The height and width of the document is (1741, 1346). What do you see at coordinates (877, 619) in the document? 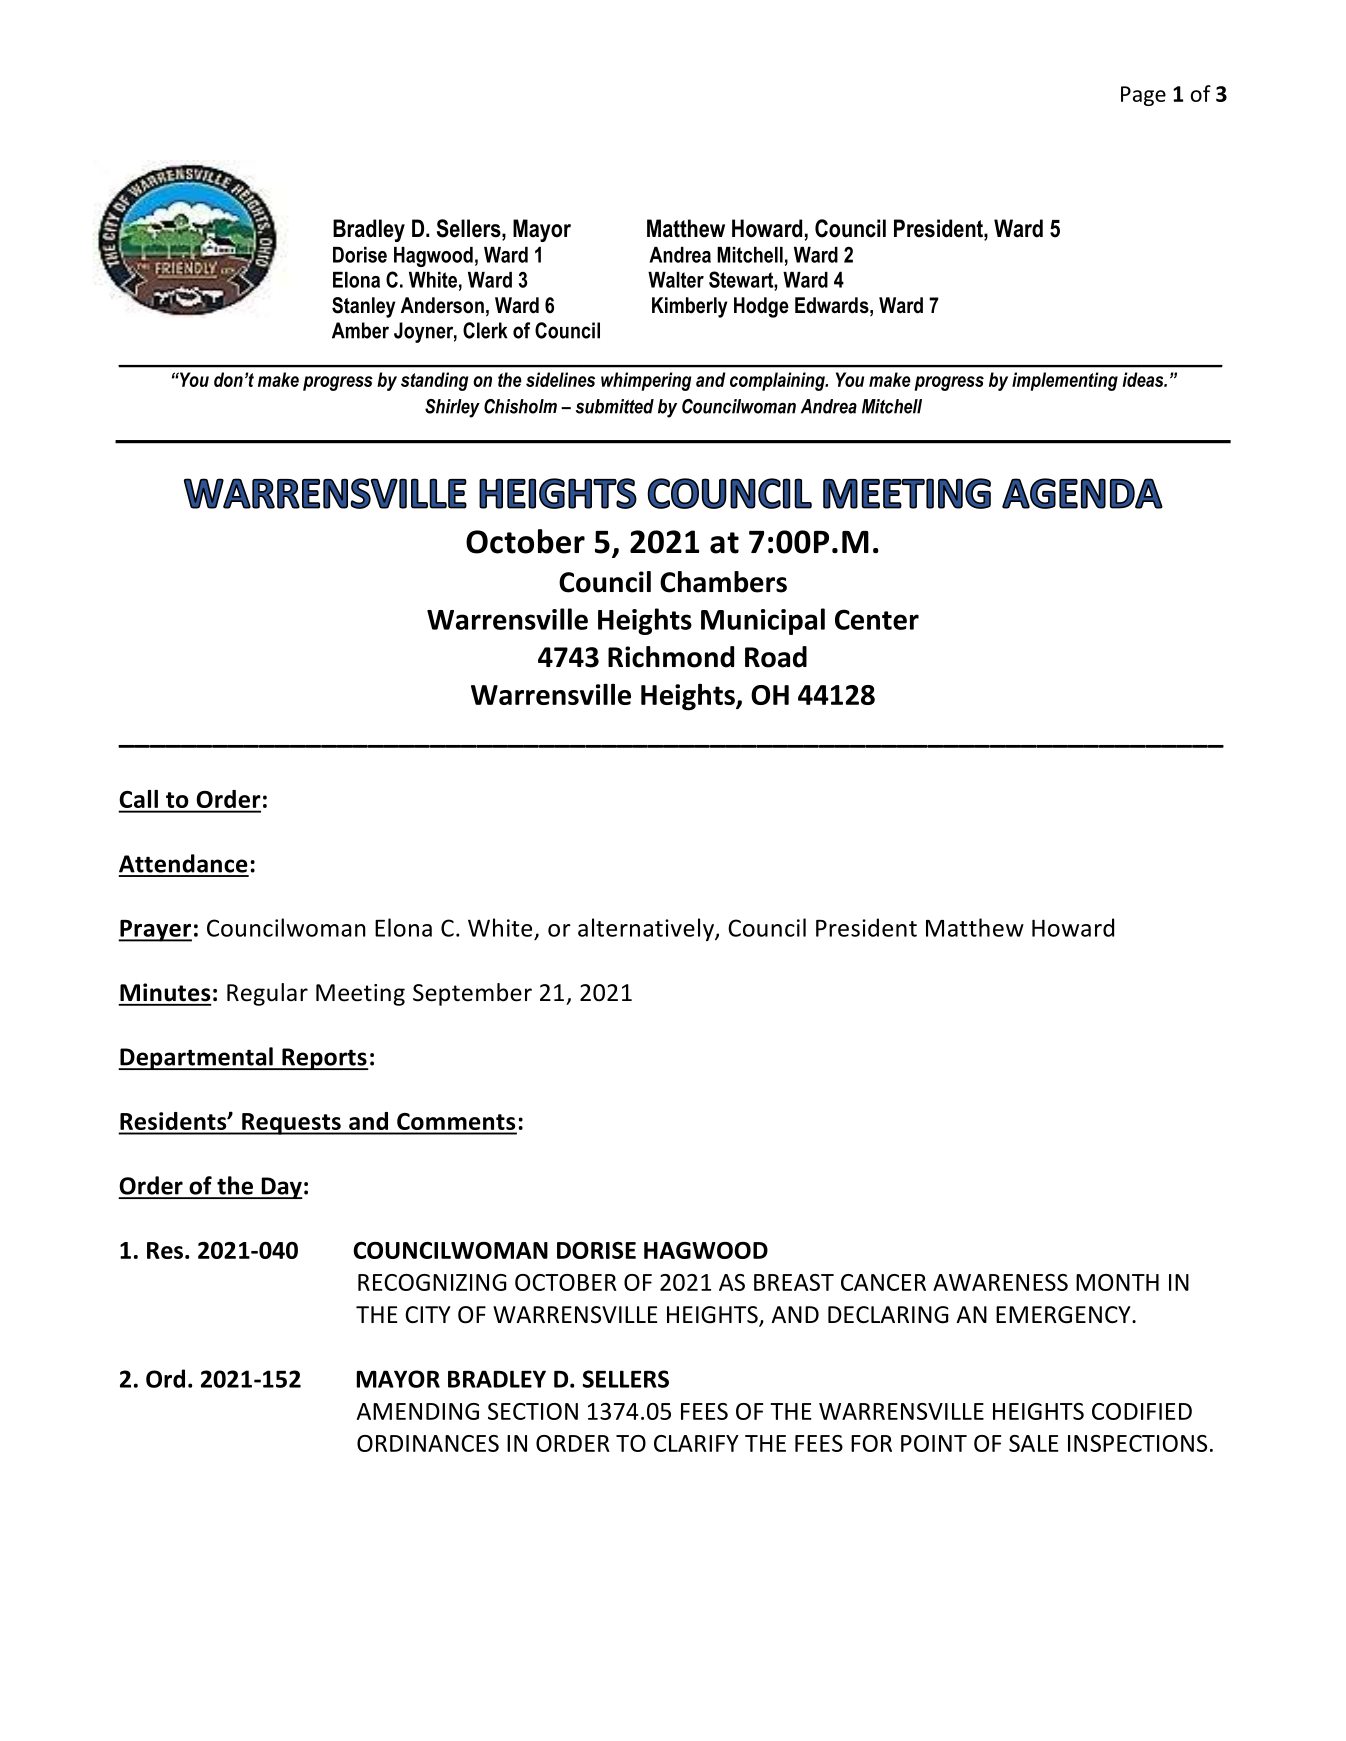
I see `Center` at bounding box center [877, 619].
